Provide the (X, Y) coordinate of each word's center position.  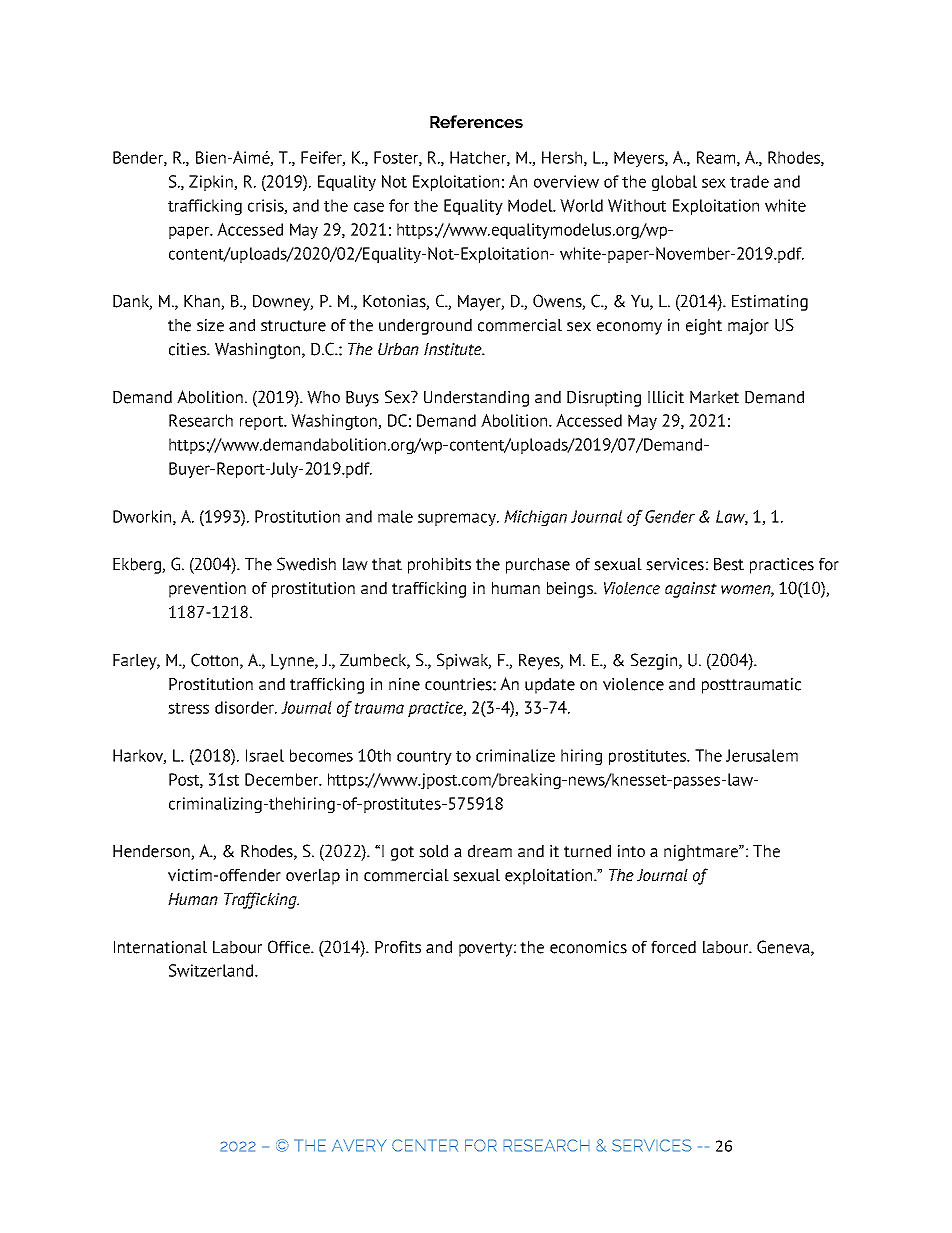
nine (404, 684)
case (369, 207)
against (691, 590)
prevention (207, 590)
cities (188, 349)
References (476, 121)
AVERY (359, 1145)
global (674, 183)
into (631, 851)
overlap (313, 877)
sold (433, 851)
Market (714, 397)
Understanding (476, 399)
